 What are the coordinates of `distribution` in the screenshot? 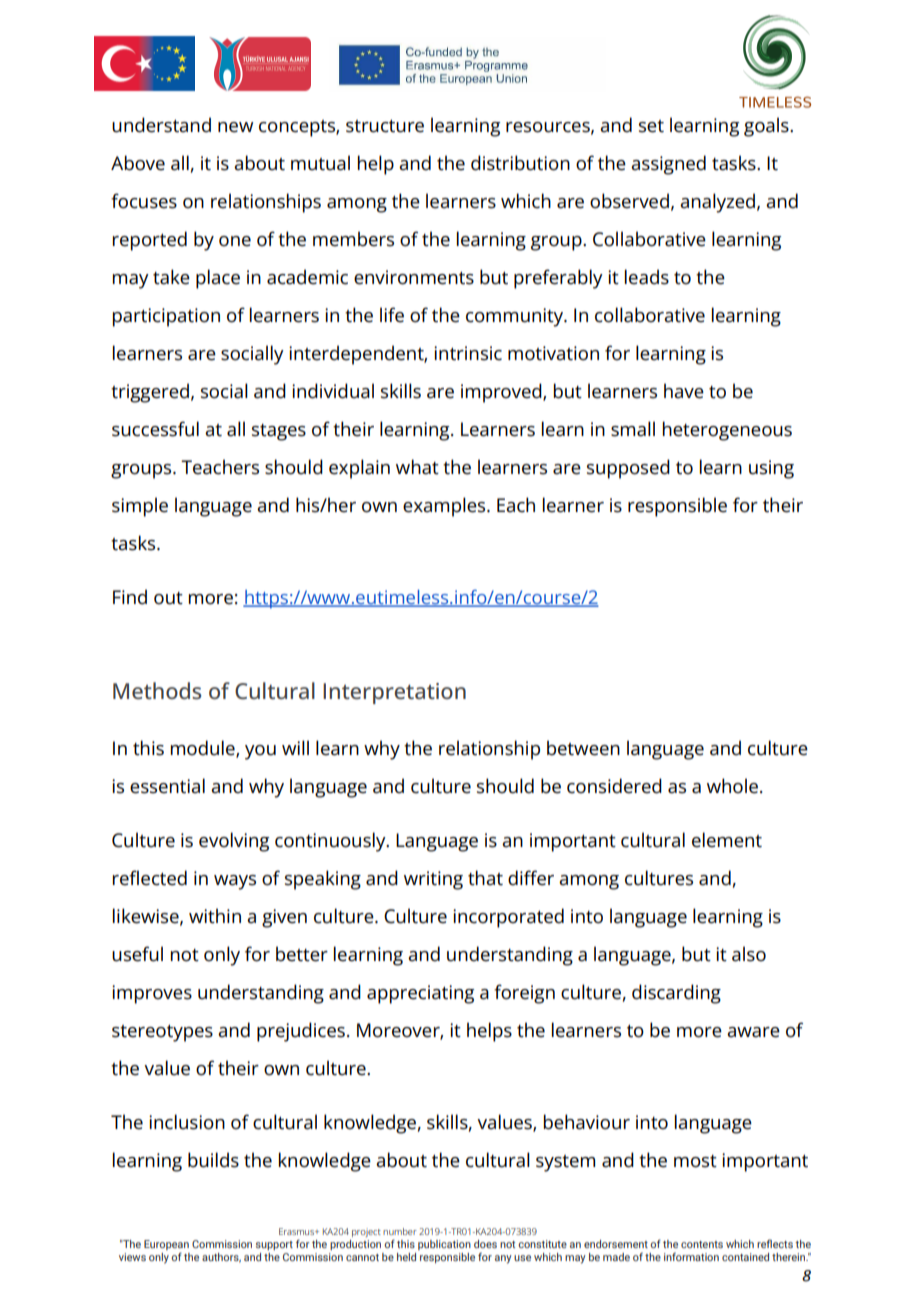 It's located at (520, 163).
